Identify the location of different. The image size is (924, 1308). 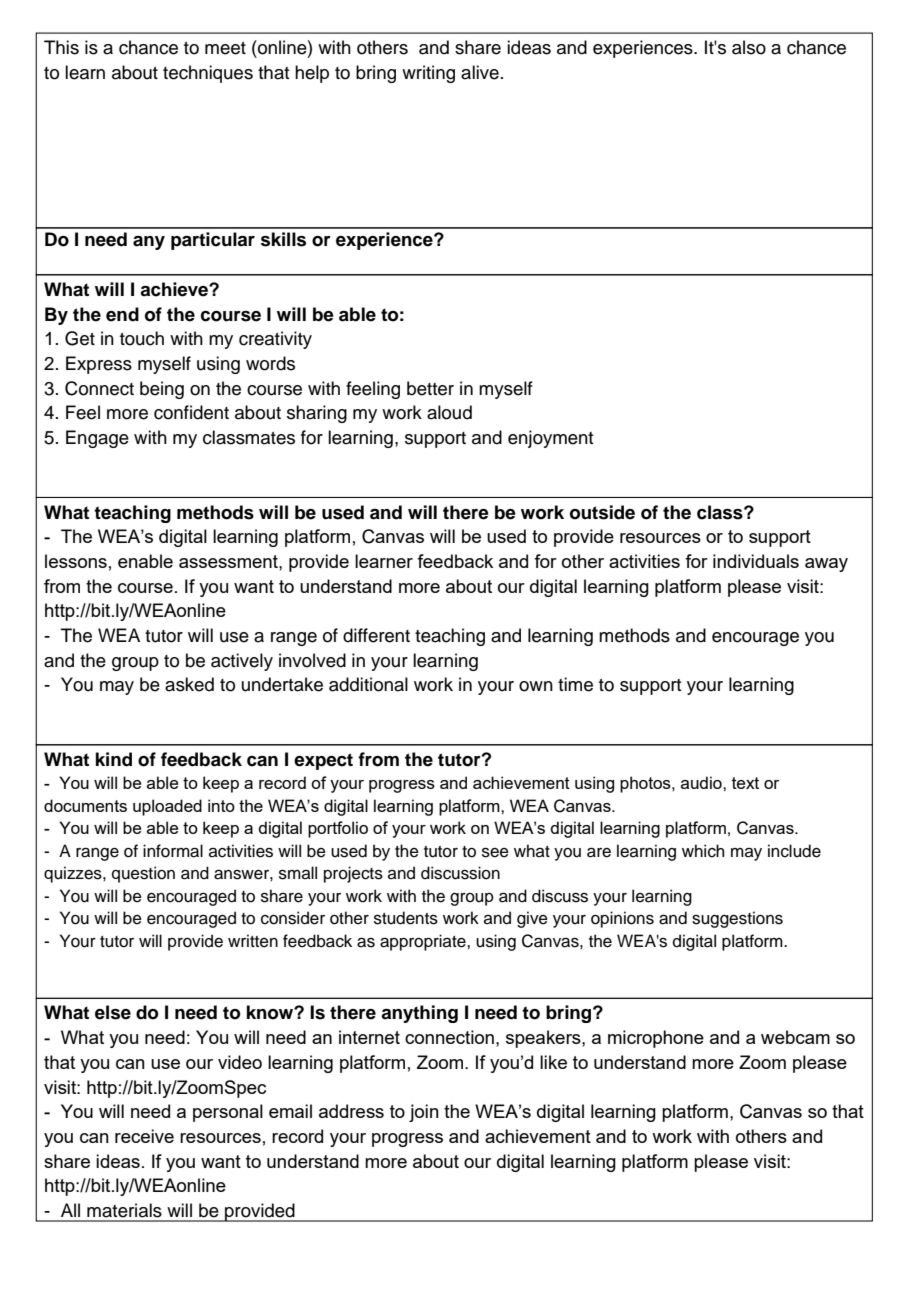
(376, 635).
